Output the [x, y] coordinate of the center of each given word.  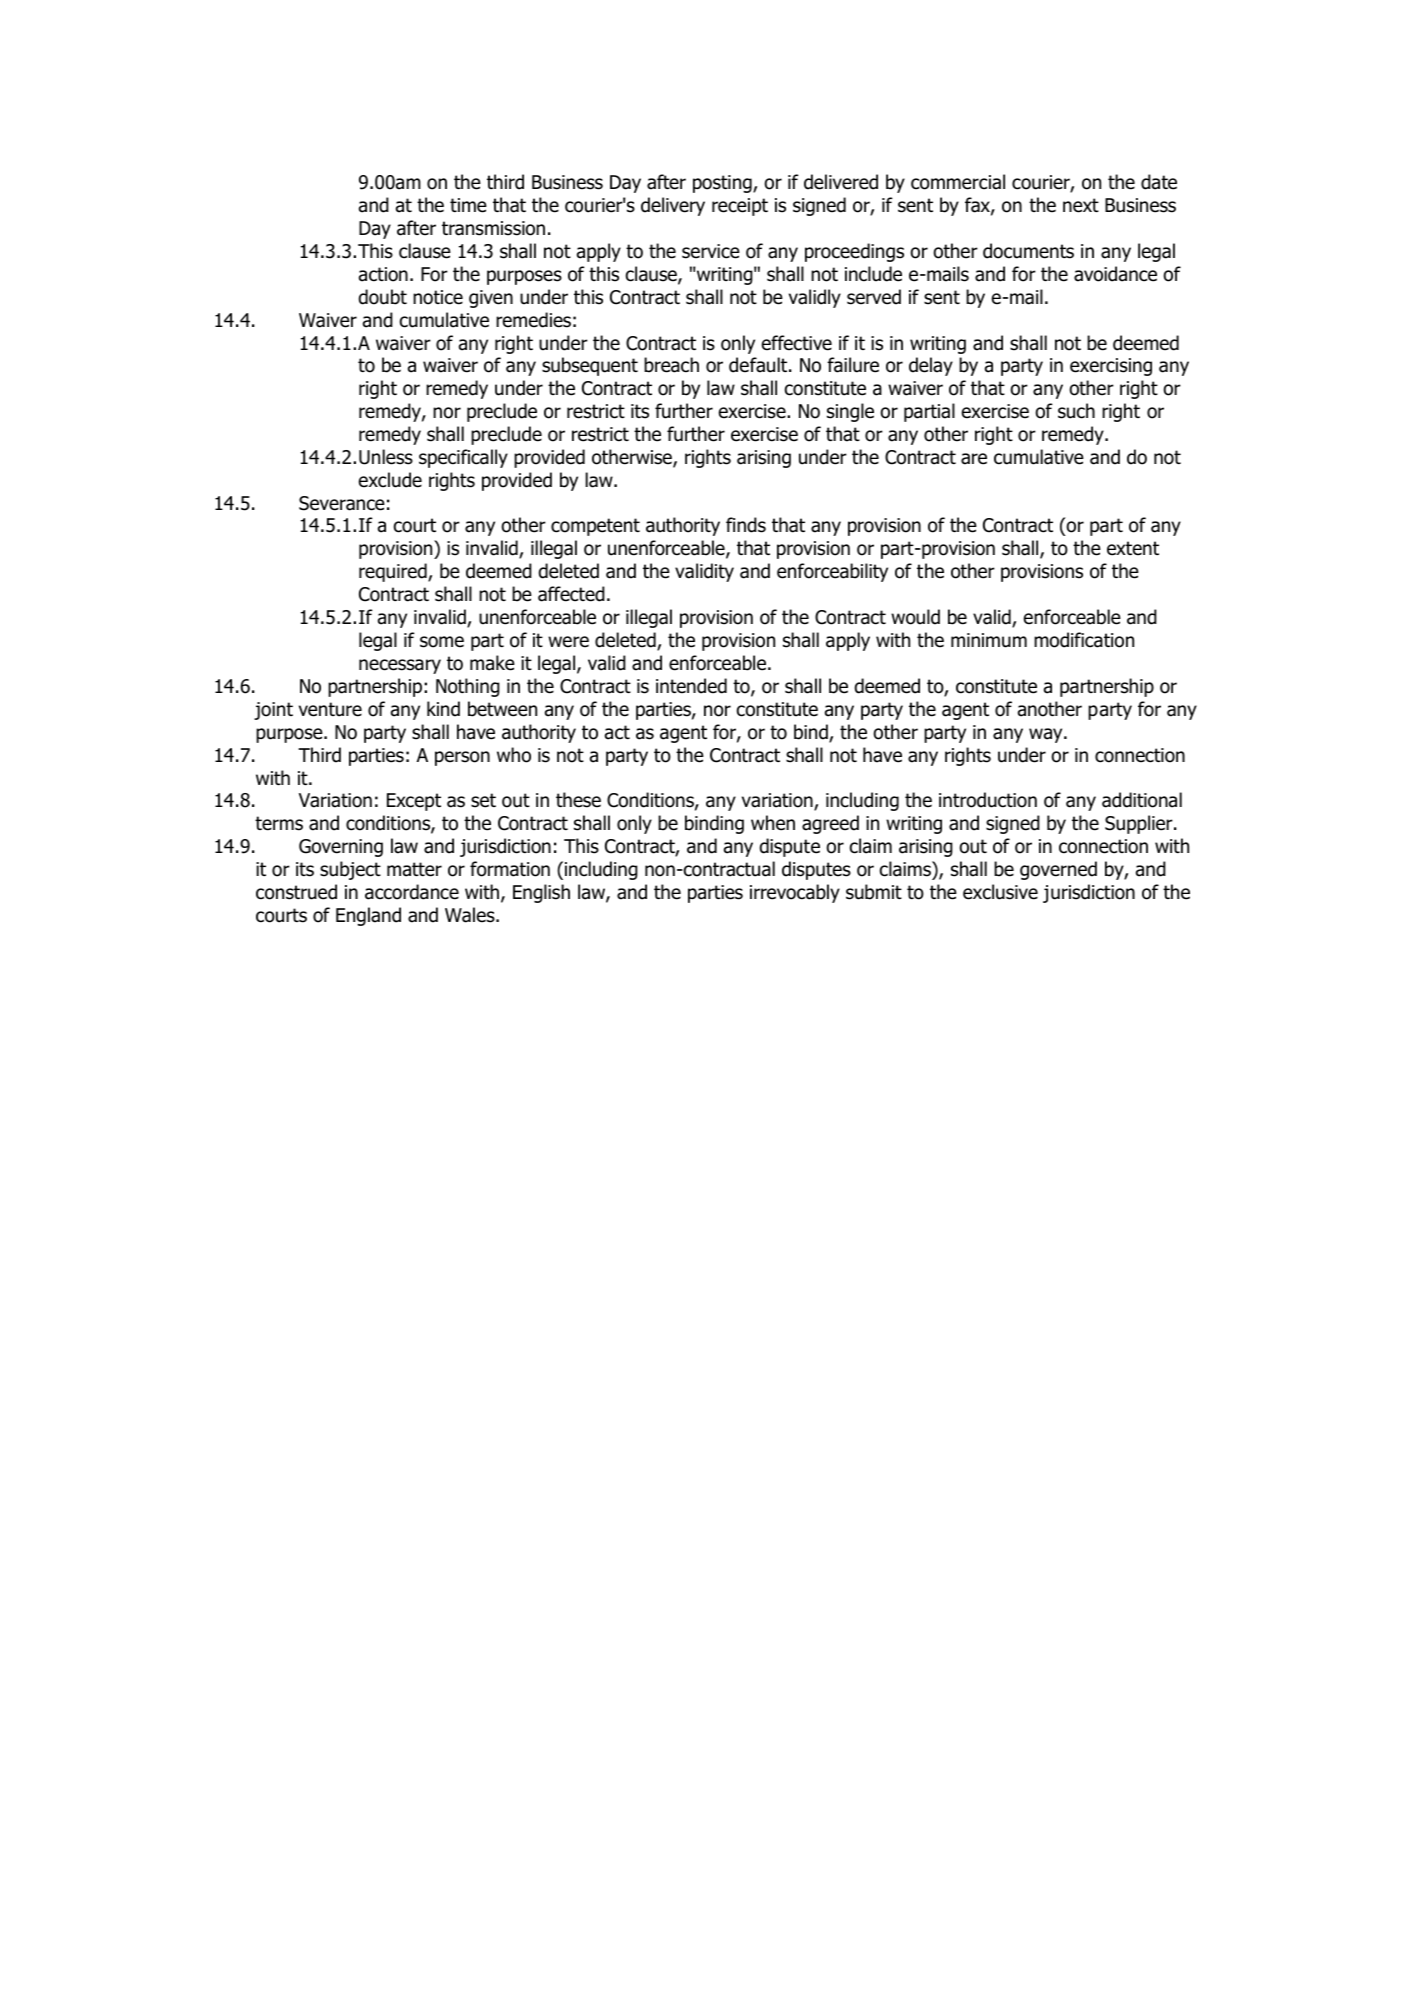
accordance [412, 892]
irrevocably [795, 893]
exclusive [1000, 892]
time [468, 205]
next [1081, 205]
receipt [740, 207]
